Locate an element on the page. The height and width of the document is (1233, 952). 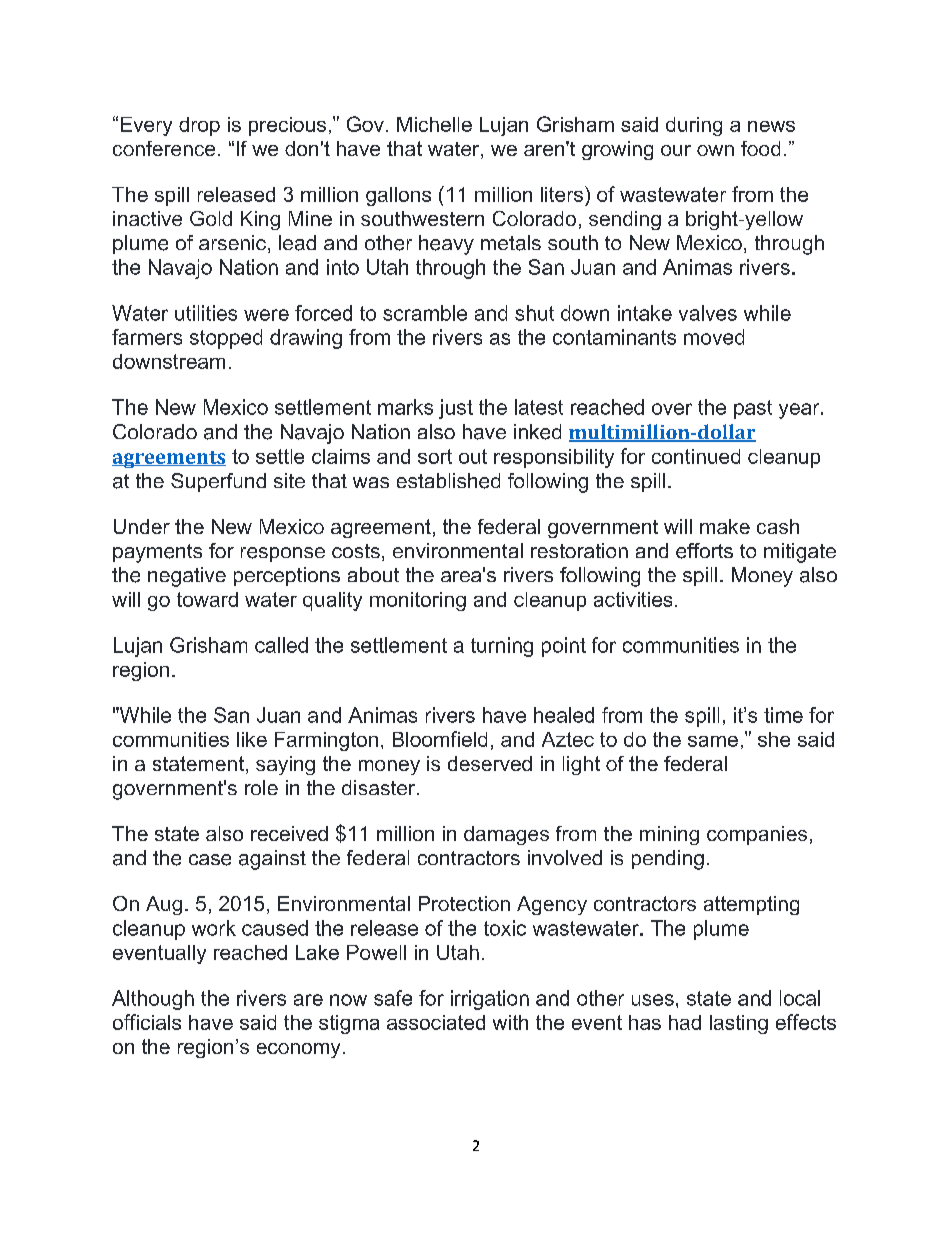
officials is located at coordinates (147, 1022).
